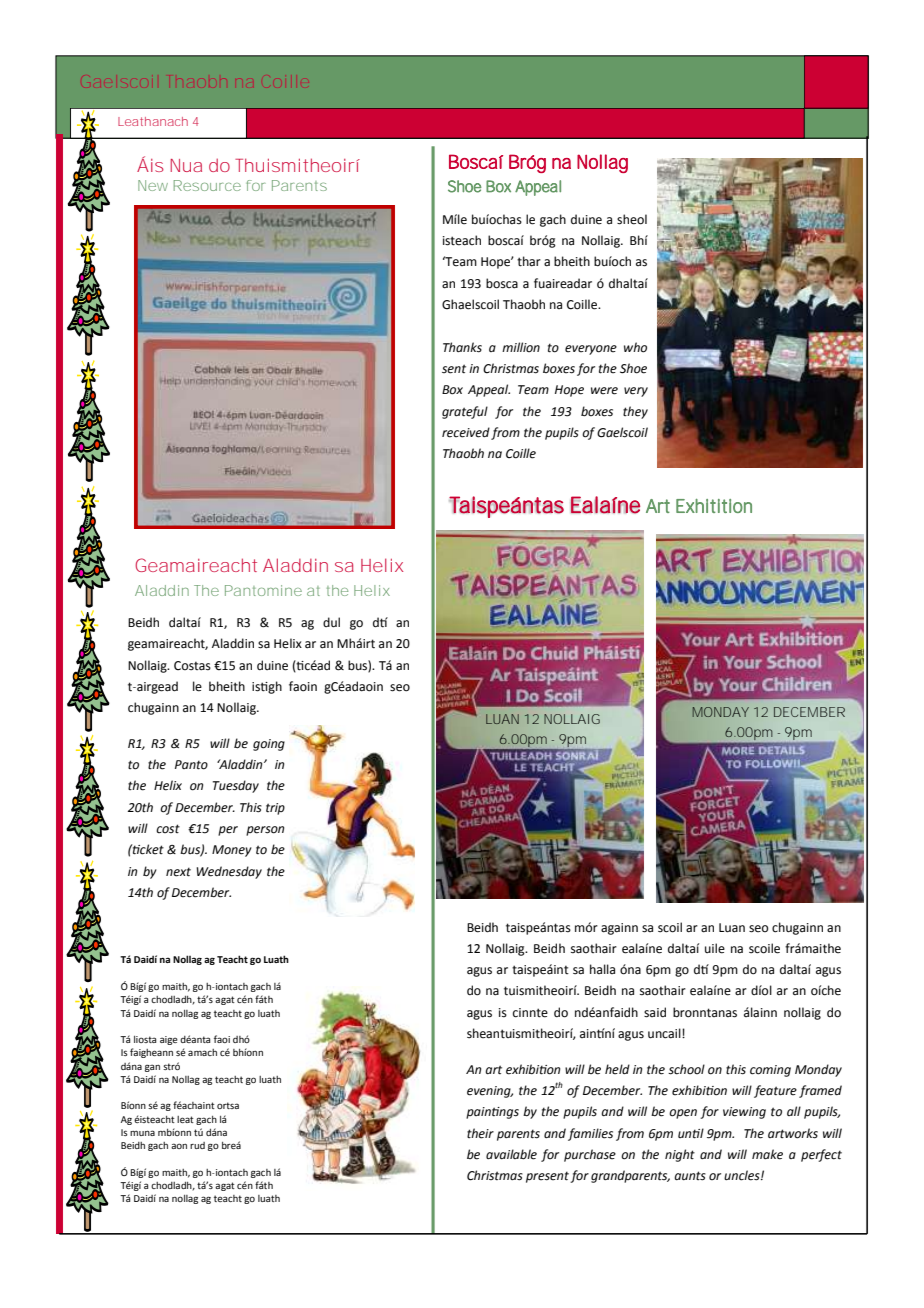  I want to click on Resource, so click(207, 185).
